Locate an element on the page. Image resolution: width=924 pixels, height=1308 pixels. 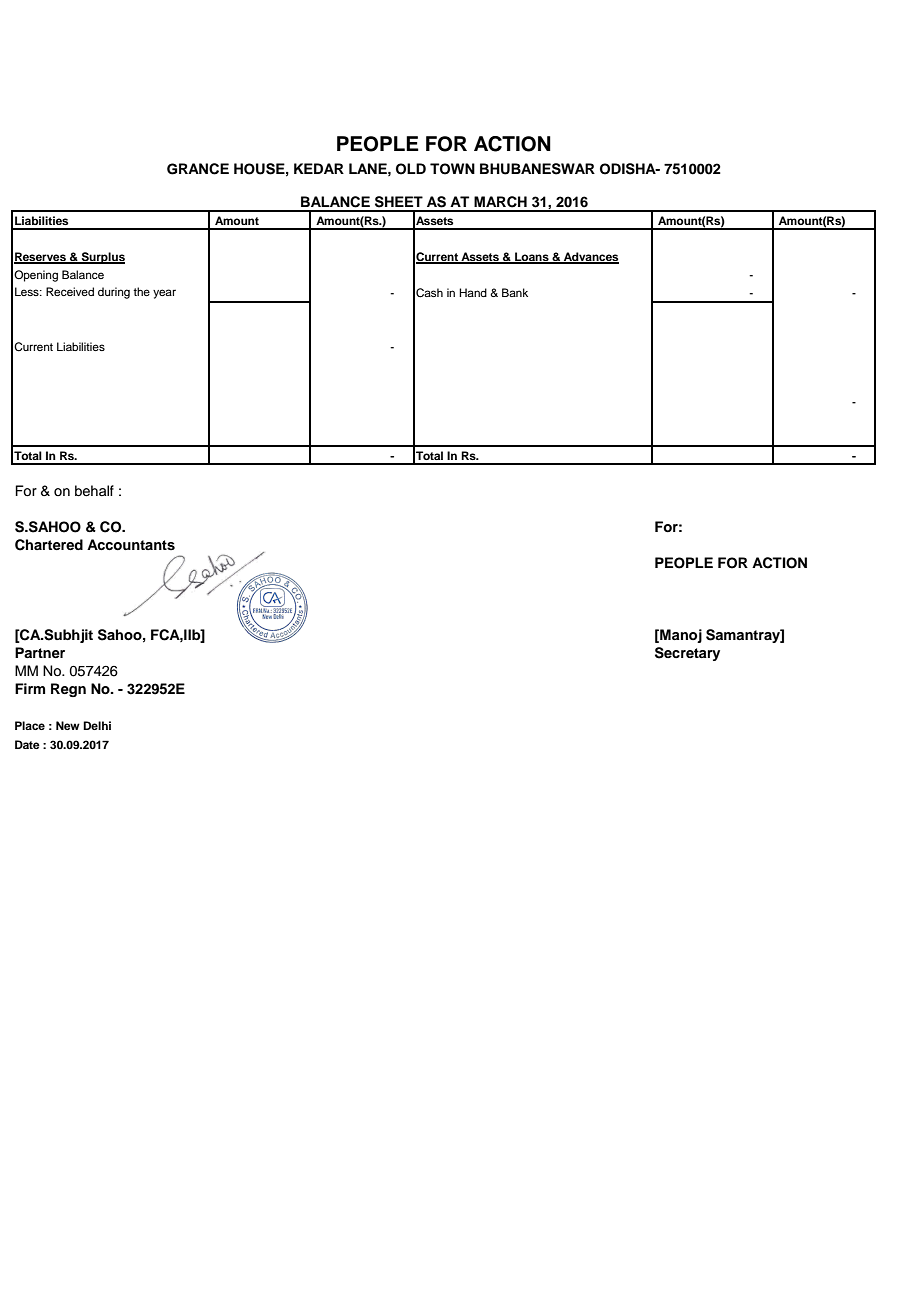
New is located at coordinates (68, 725).
